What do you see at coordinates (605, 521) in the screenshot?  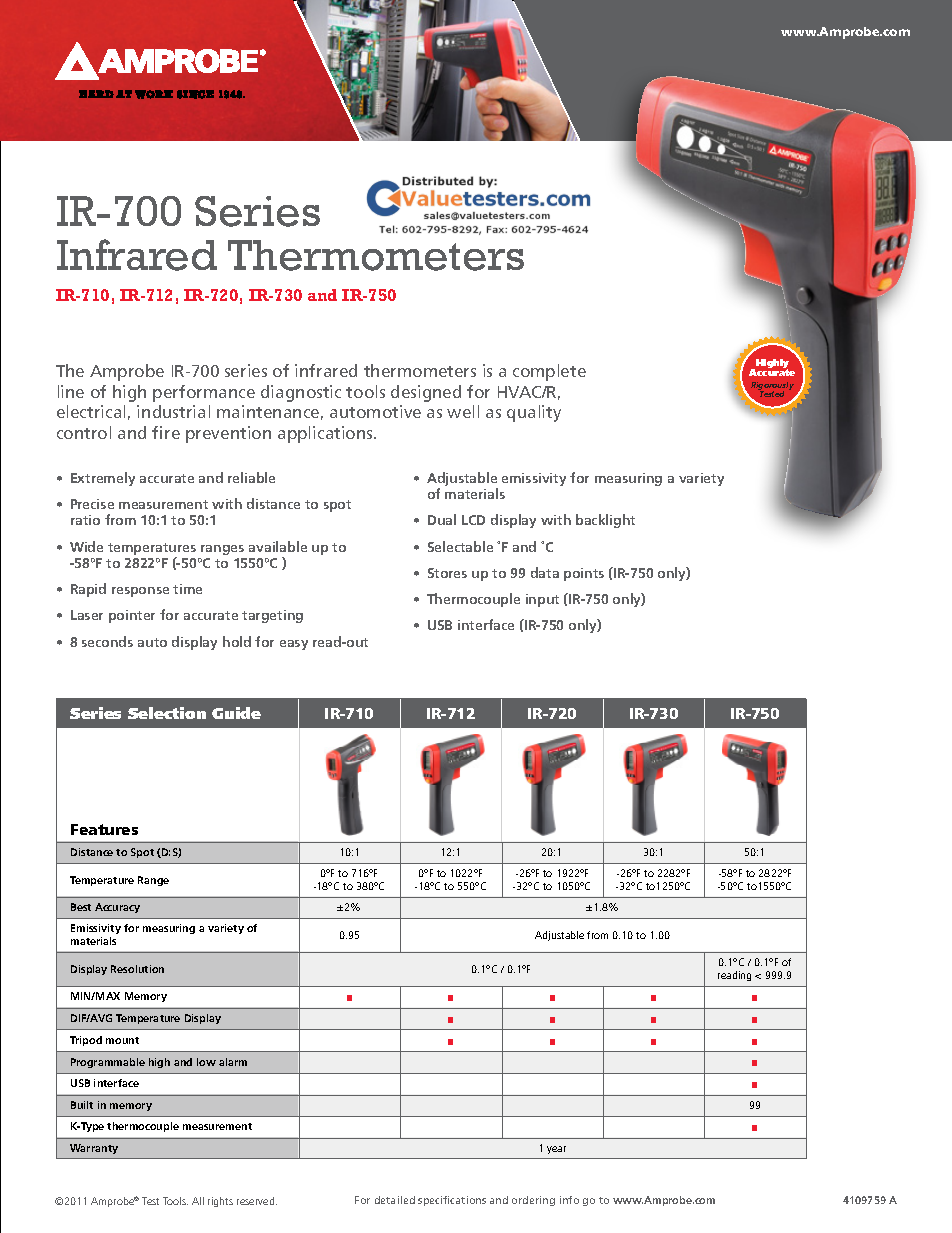 I see `backlight` at bounding box center [605, 521].
